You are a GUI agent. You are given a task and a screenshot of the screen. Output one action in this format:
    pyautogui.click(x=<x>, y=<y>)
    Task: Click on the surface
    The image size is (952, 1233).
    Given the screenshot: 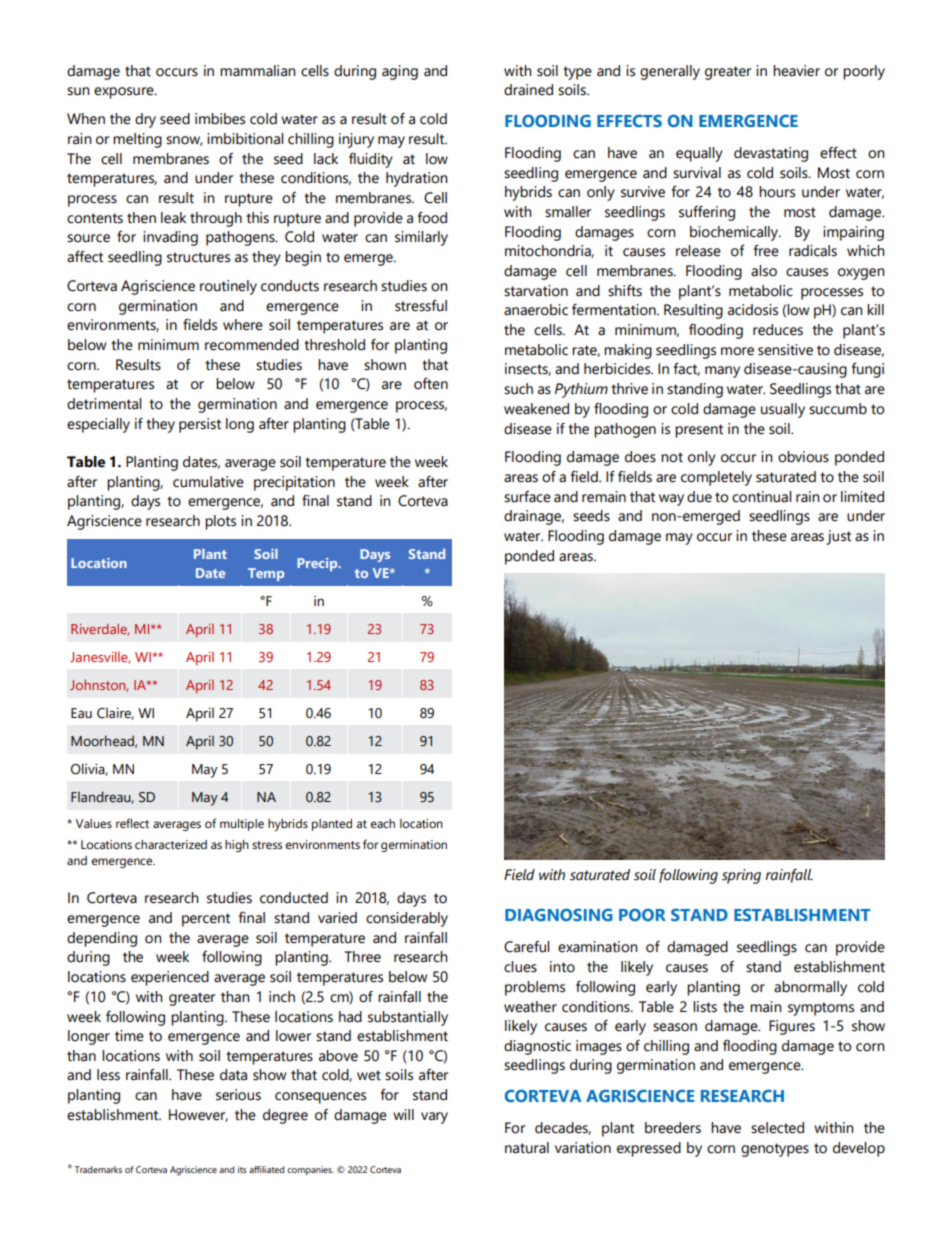 What is the action you would take?
    pyautogui.click(x=527, y=497)
